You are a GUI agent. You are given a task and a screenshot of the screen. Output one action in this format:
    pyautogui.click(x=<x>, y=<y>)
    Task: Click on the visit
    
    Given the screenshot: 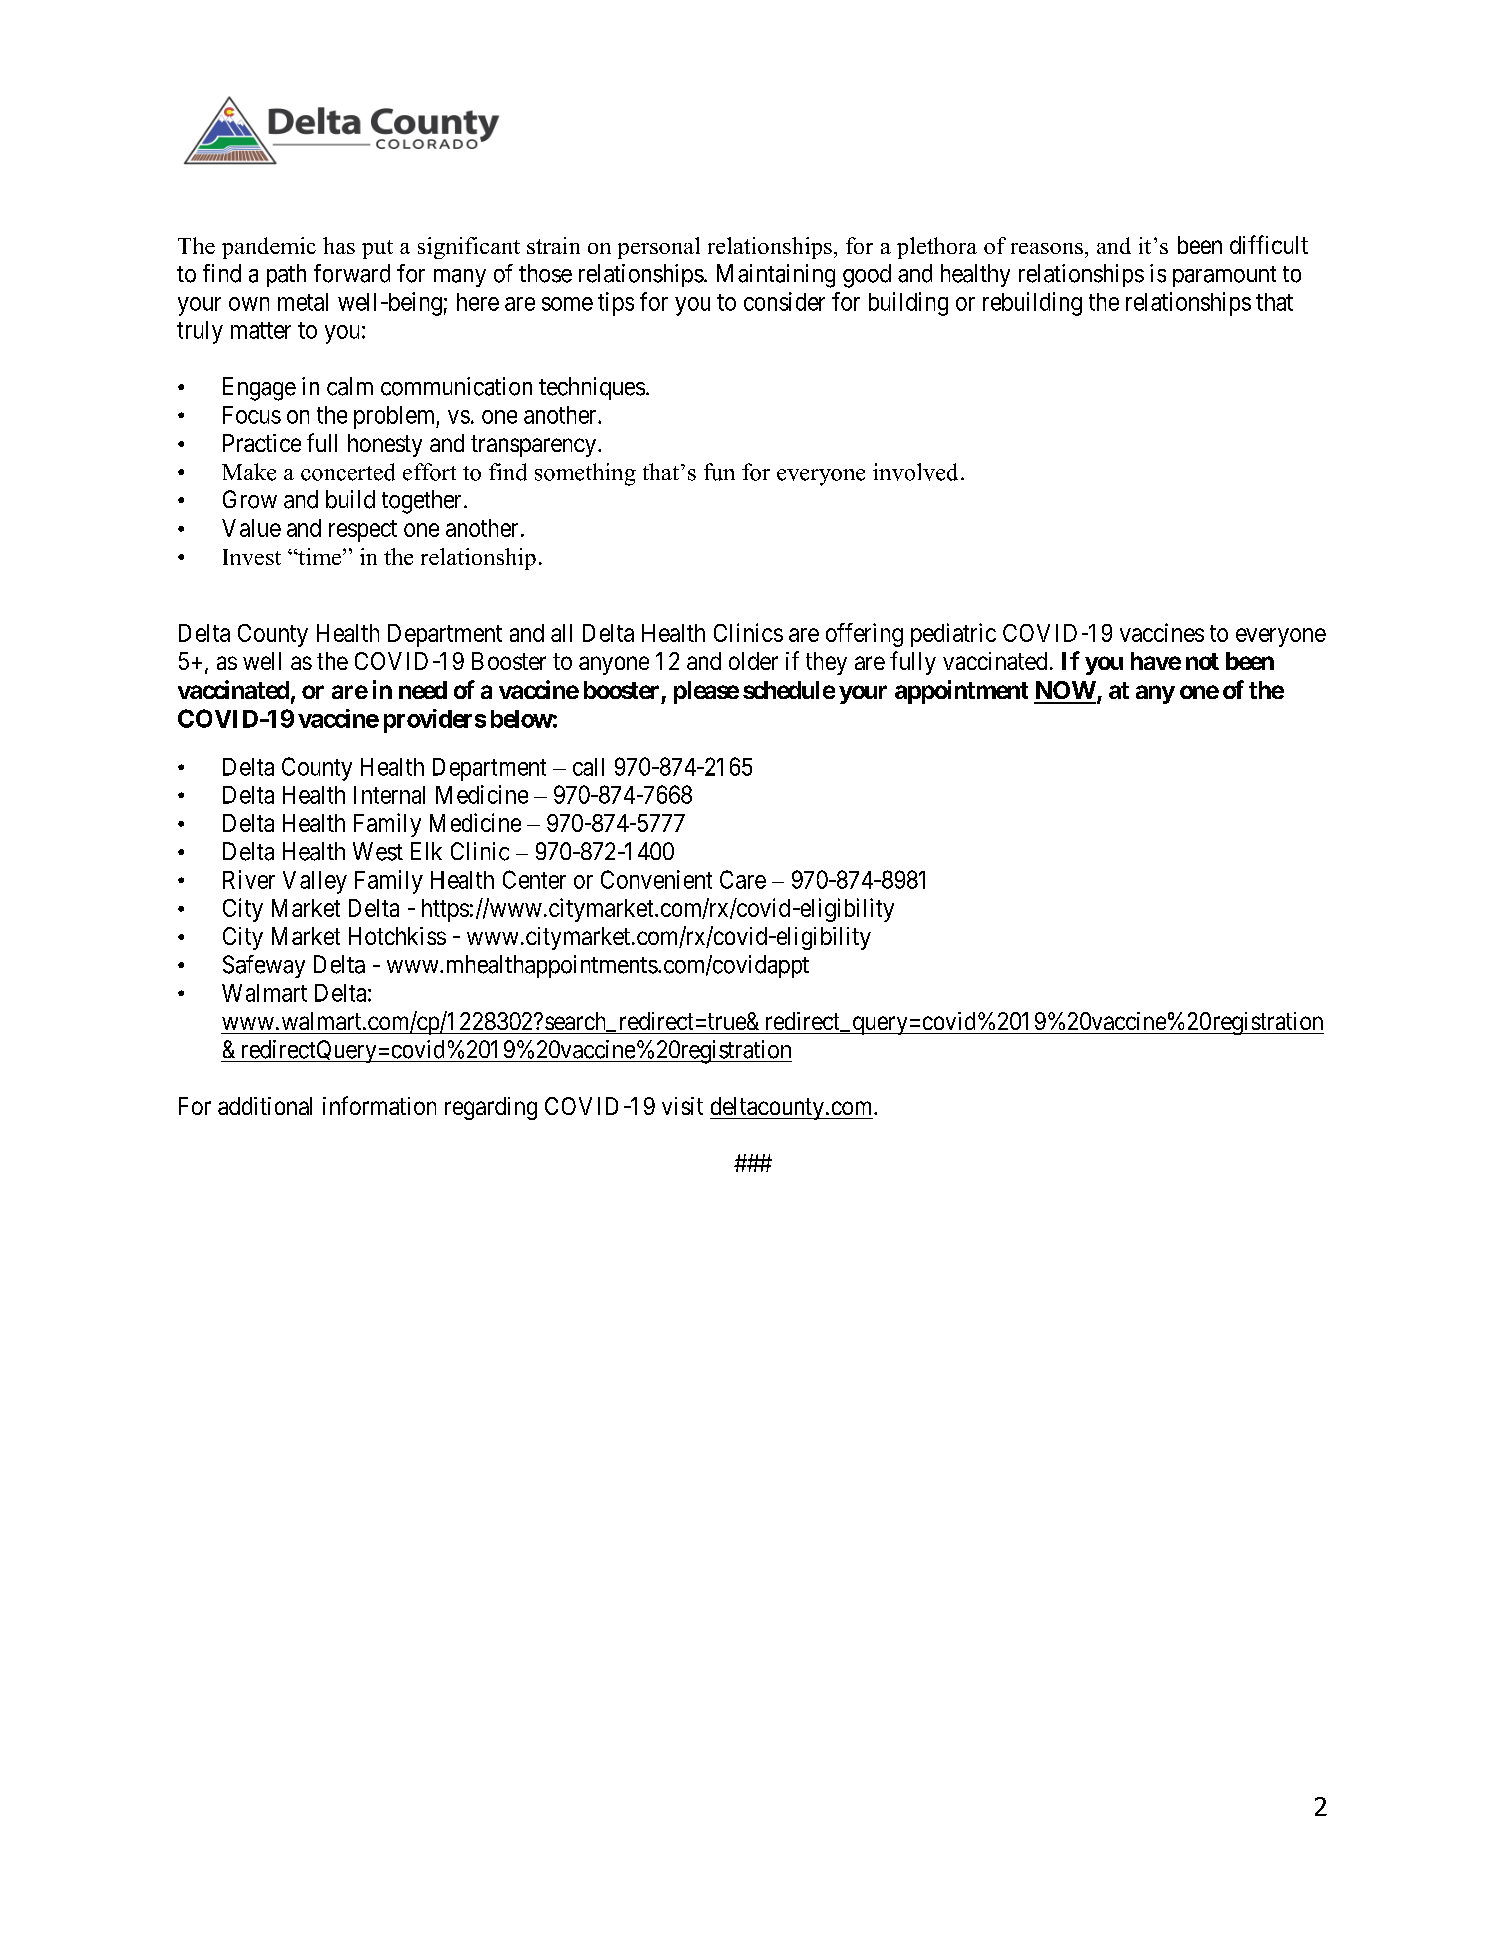 What is the action you would take?
    pyautogui.click(x=682, y=1106)
